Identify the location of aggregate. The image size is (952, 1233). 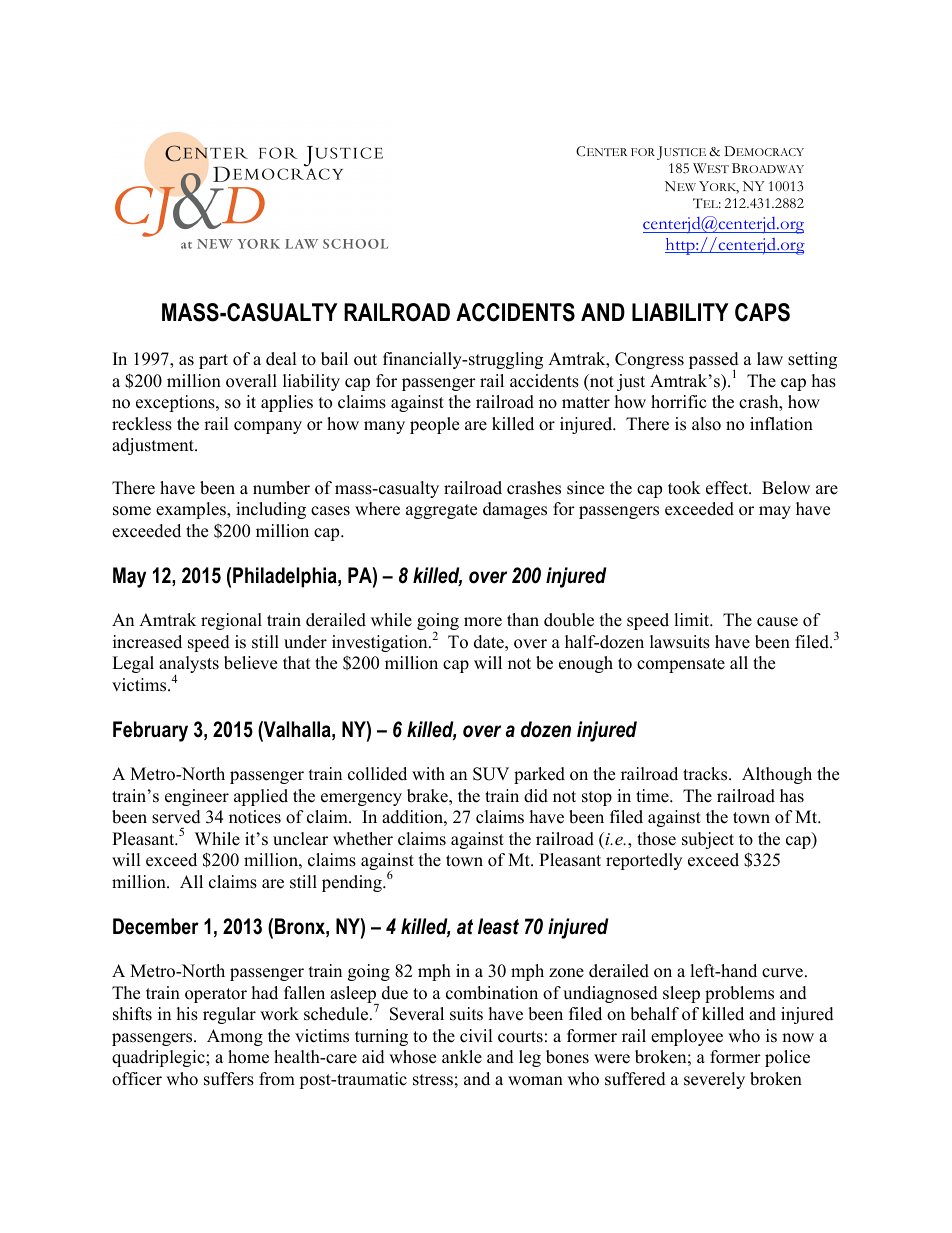
(441, 511).
